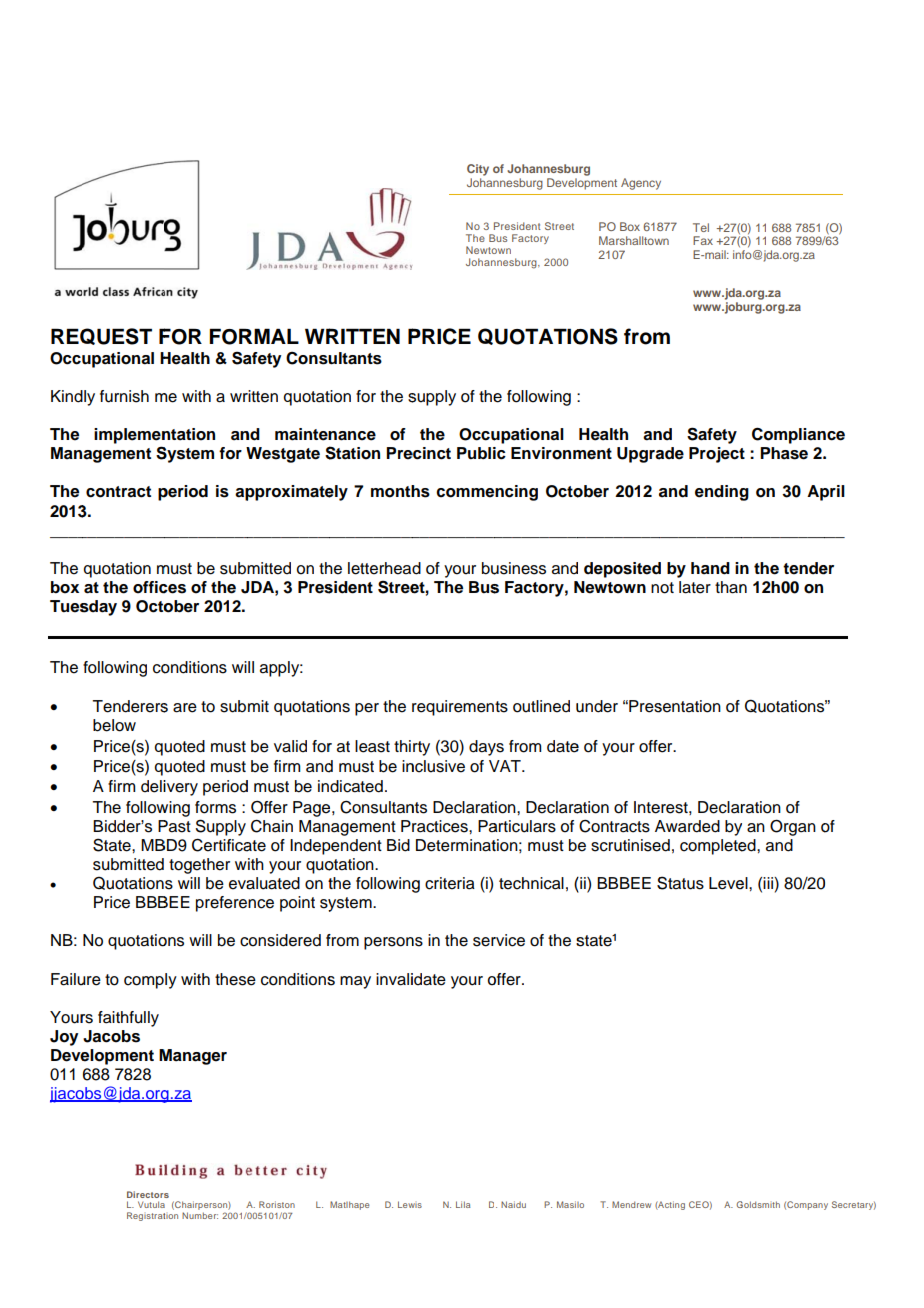  I want to click on Lila, so click(463, 1204).
